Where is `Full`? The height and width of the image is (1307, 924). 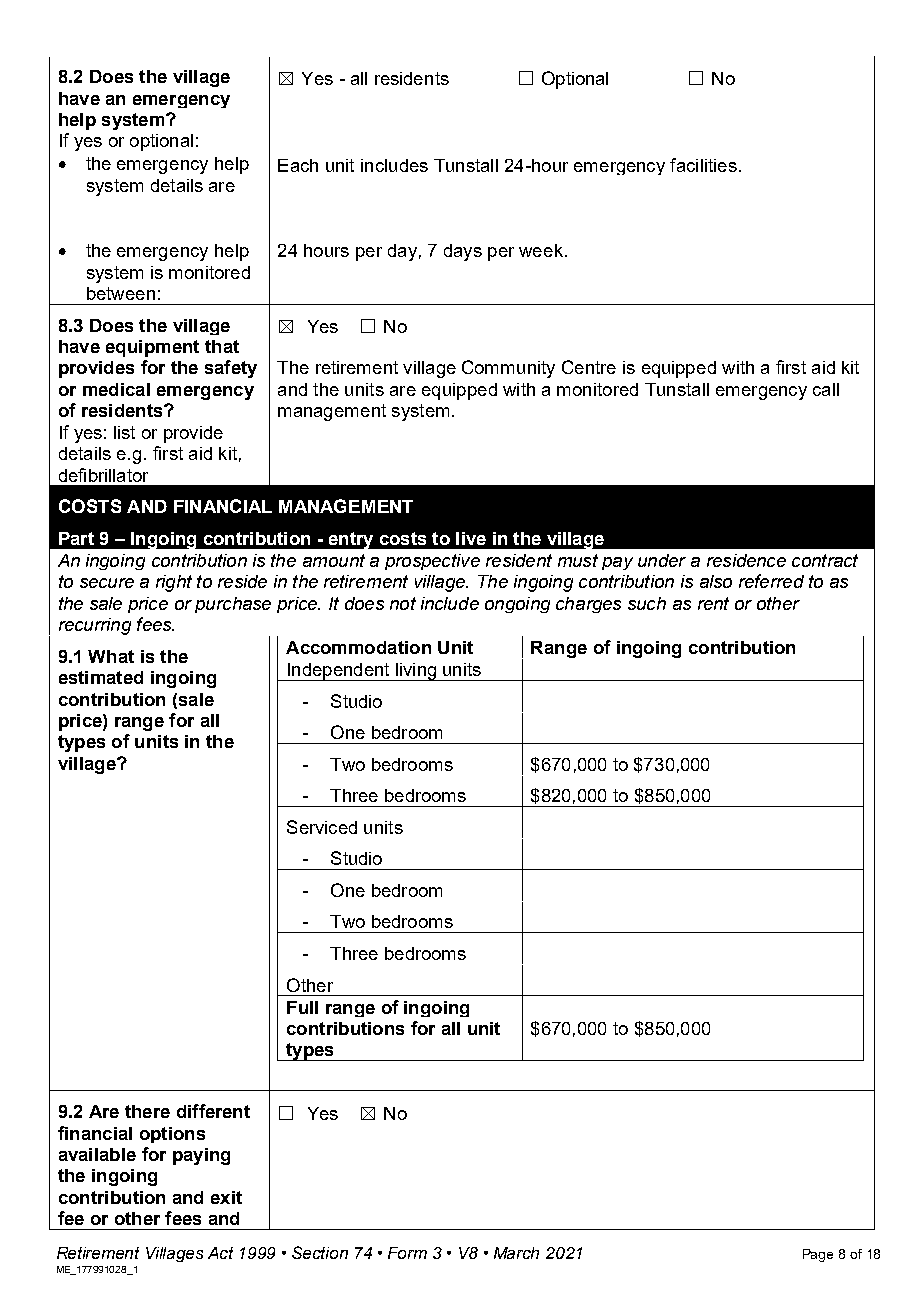
Full is located at coordinates (302, 1007).
